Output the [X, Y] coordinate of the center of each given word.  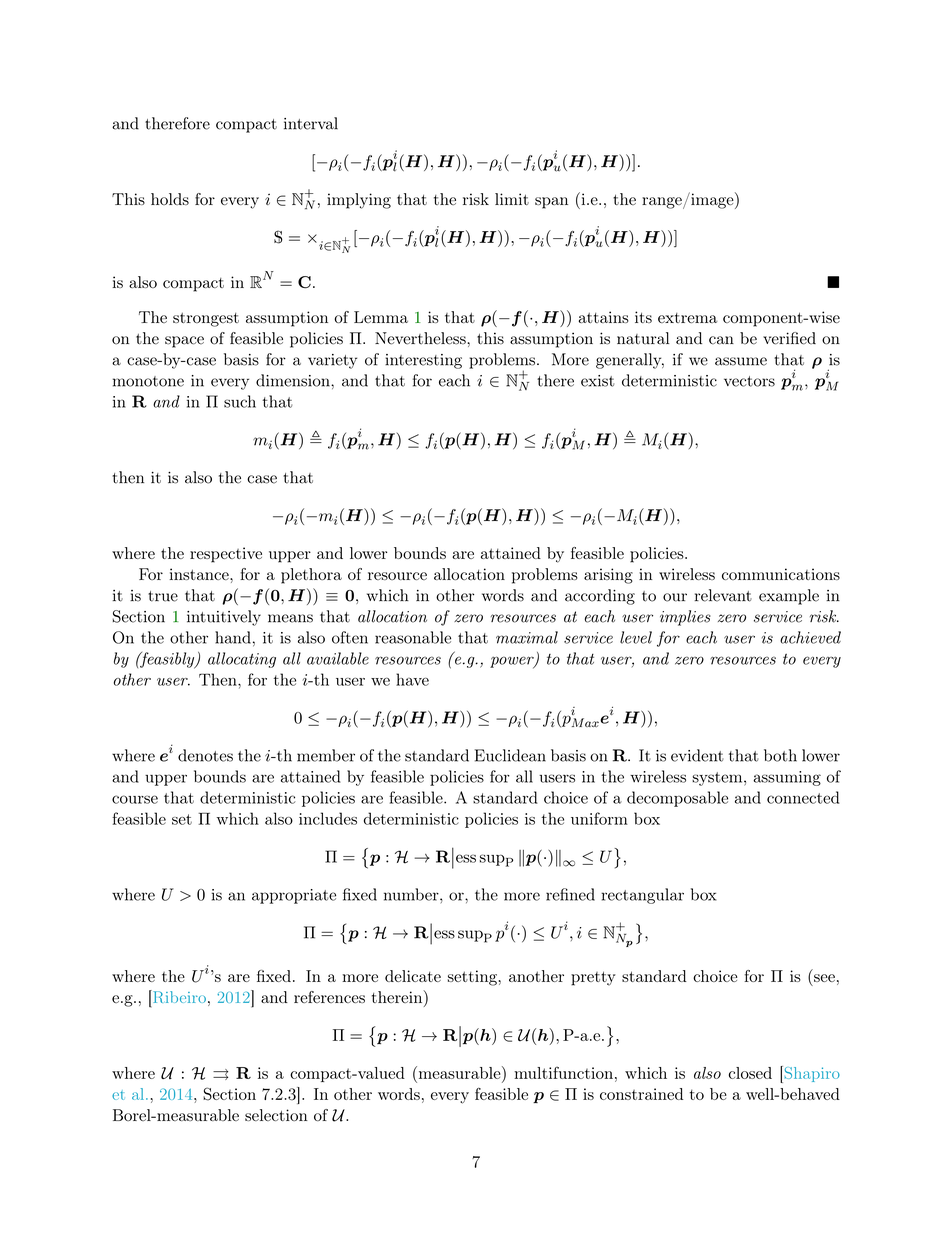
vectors [749, 381]
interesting [423, 361]
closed [750, 1073]
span [551, 203]
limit [512, 199]
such [240, 401]
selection [276, 1115]
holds [170, 199]
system [717, 779]
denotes [205, 755]
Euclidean [510, 755]
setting [472, 978]
